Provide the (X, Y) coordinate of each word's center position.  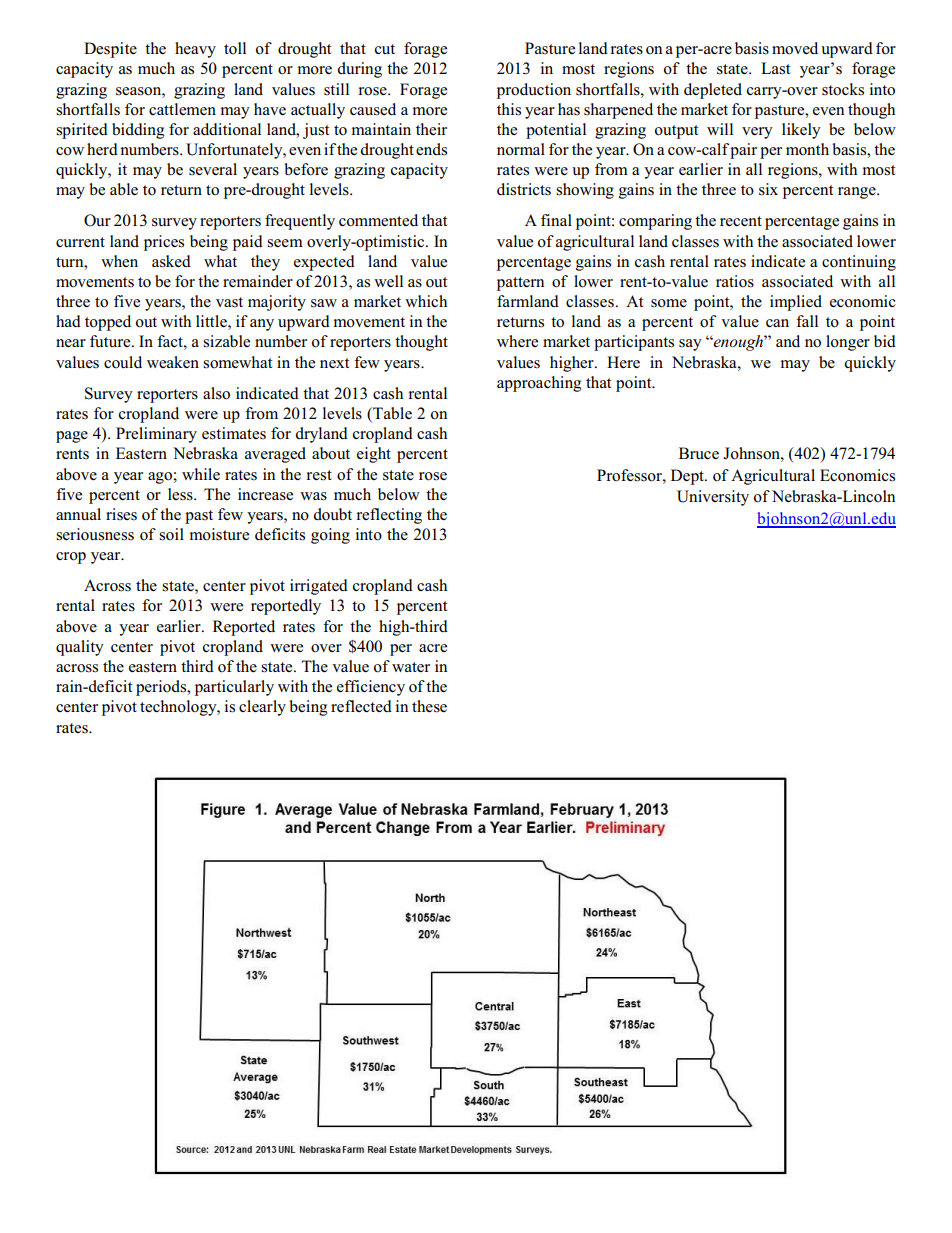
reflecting (389, 516)
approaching (539, 384)
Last (775, 68)
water (411, 667)
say (690, 345)
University (713, 498)
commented (378, 220)
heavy (195, 50)
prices (164, 243)
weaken (173, 362)
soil (171, 534)
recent (741, 221)
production (534, 91)
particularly (234, 688)
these (429, 706)
